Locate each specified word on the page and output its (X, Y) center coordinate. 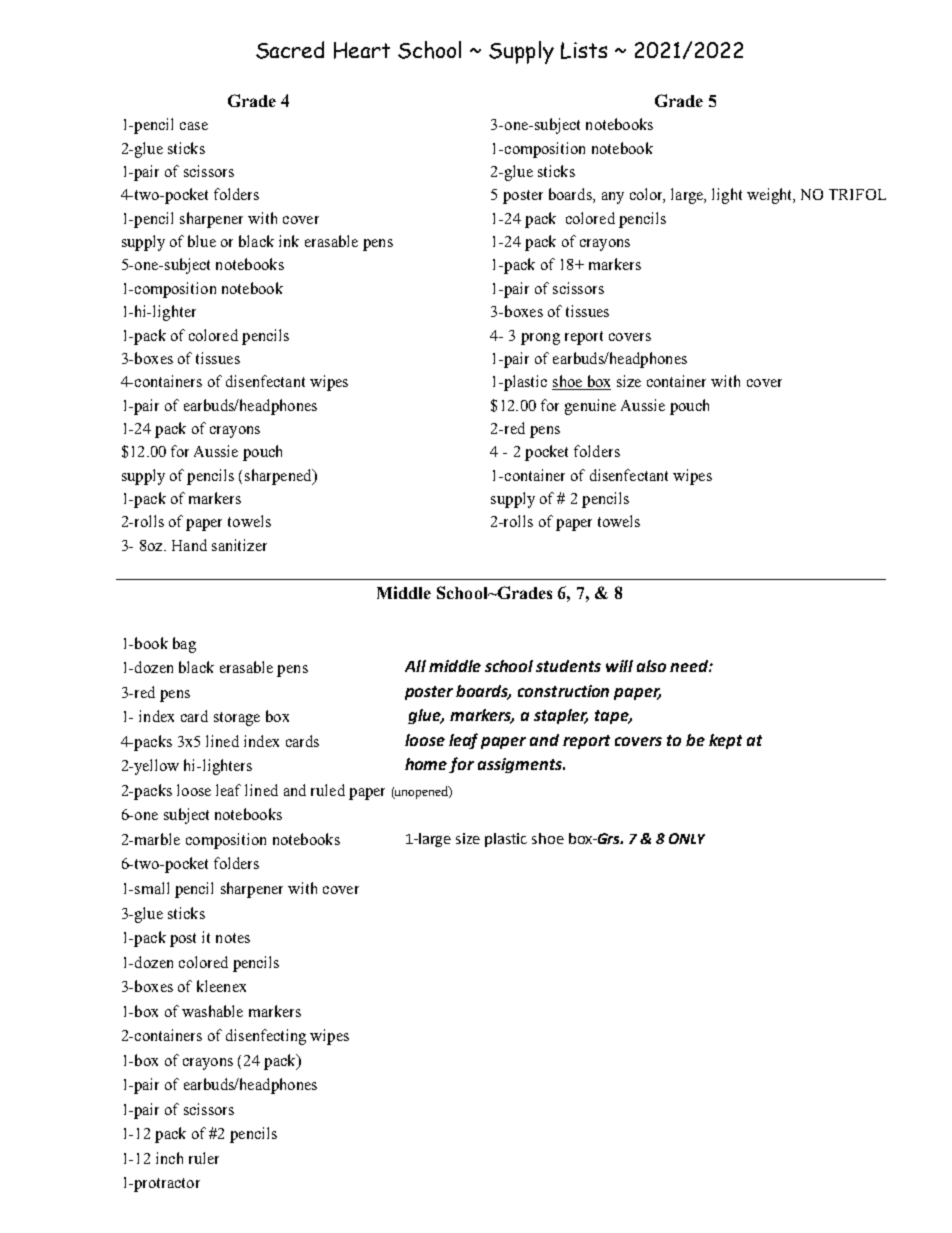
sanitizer (239, 545)
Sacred (290, 50)
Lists (584, 50)
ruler (204, 1158)
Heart (362, 50)
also (651, 666)
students (568, 666)
